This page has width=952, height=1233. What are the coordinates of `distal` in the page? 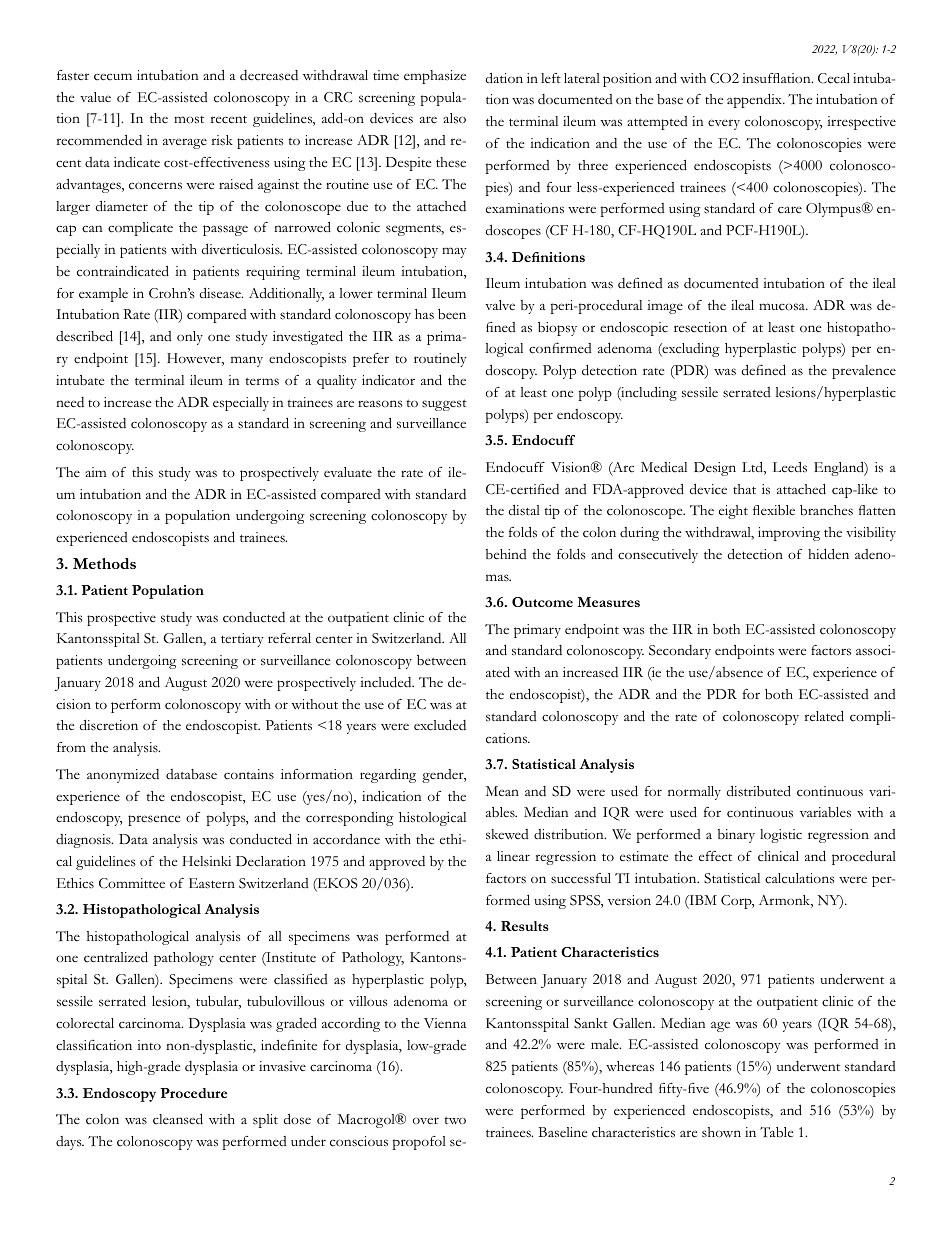 It's located at (524, 510).
